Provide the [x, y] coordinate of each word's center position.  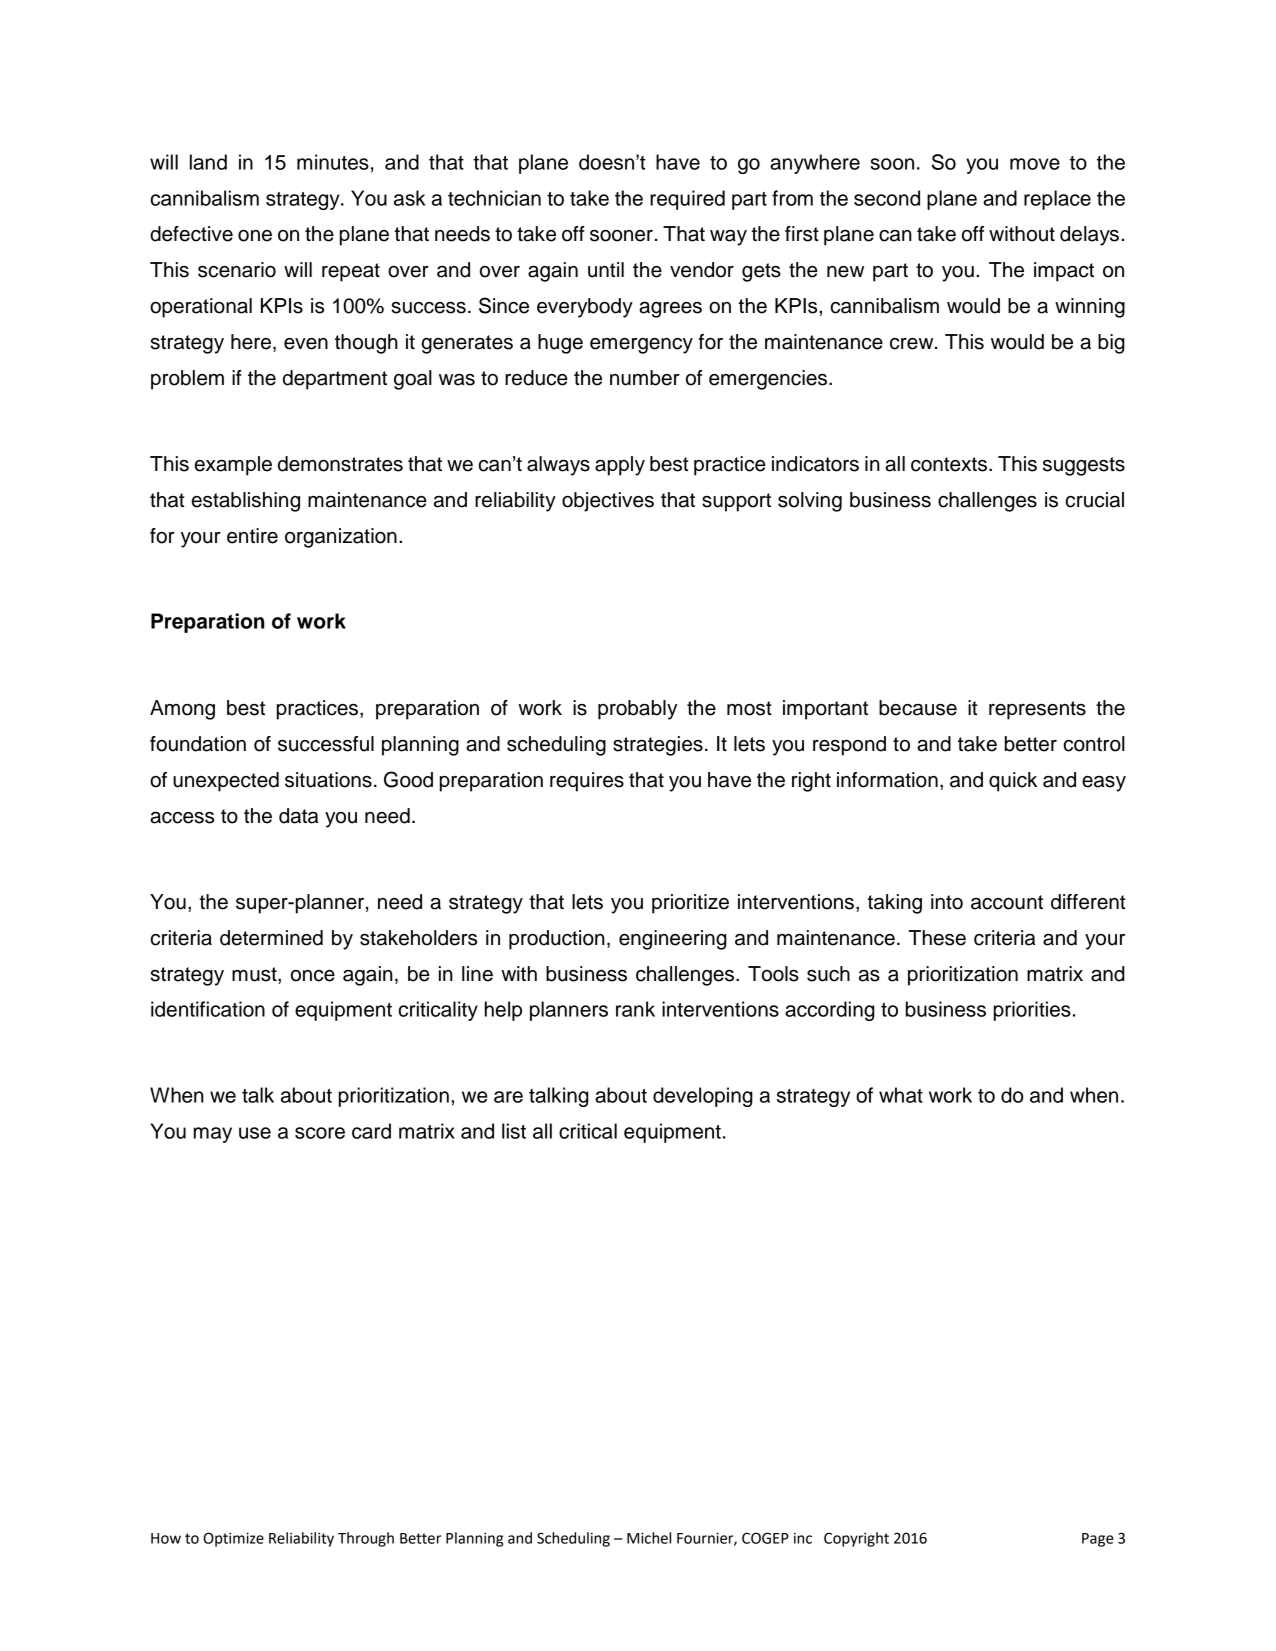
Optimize [233, 1539]
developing [703, 1097]
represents [1037, 710]
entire [252, 536]
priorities [1032, 1011]
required [687, 200]
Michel [649, 1538]
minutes [333, 162]
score [320, 1133]
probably [637, 710]
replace [1057, 200]
